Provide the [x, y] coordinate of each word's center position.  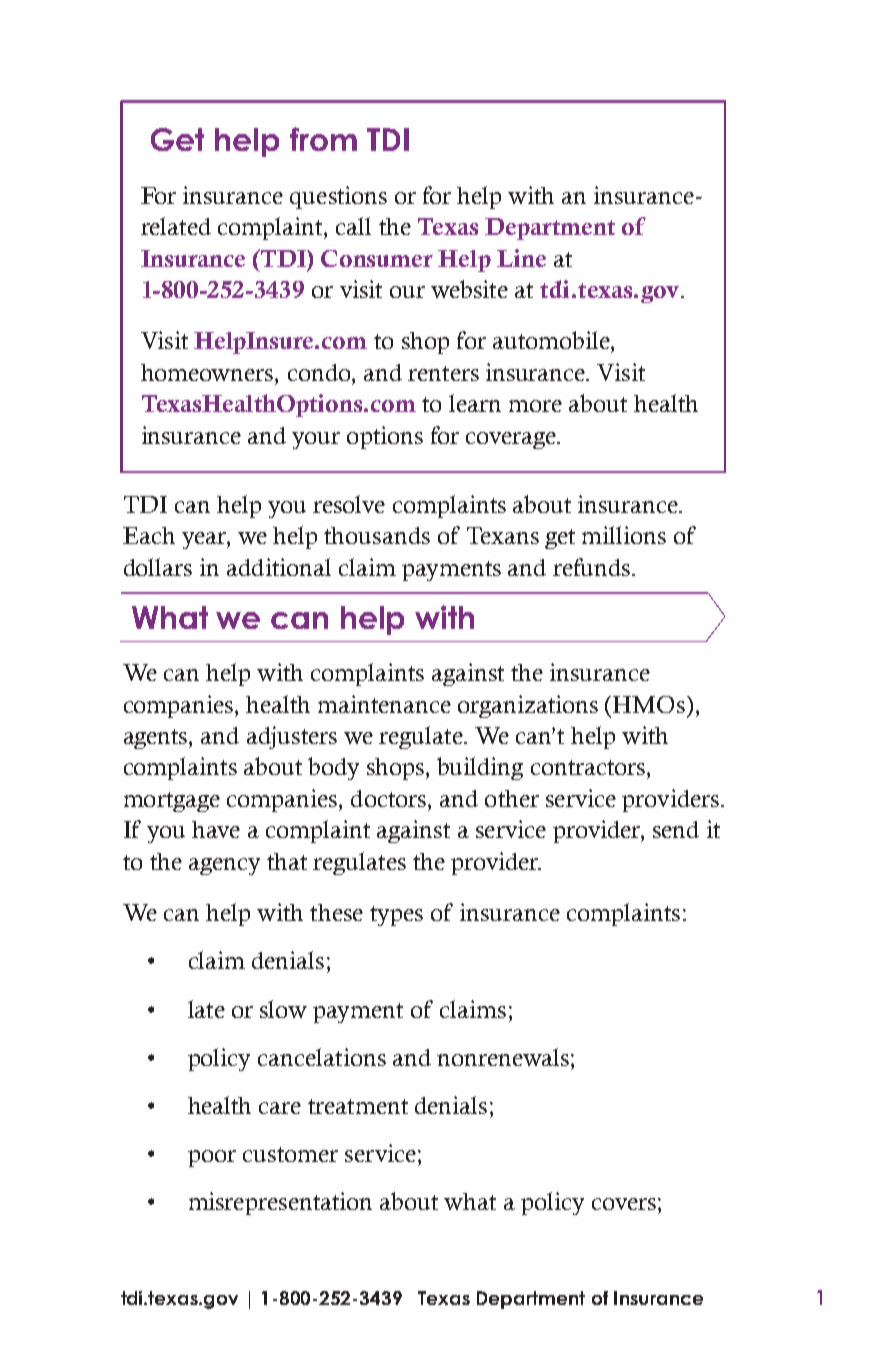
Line [521, 258]
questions [338, 197]
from [323, 139]
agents [157, 739]
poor [212, 1158]
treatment [358, 1106]
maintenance [384, 704]
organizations [528, 706]
